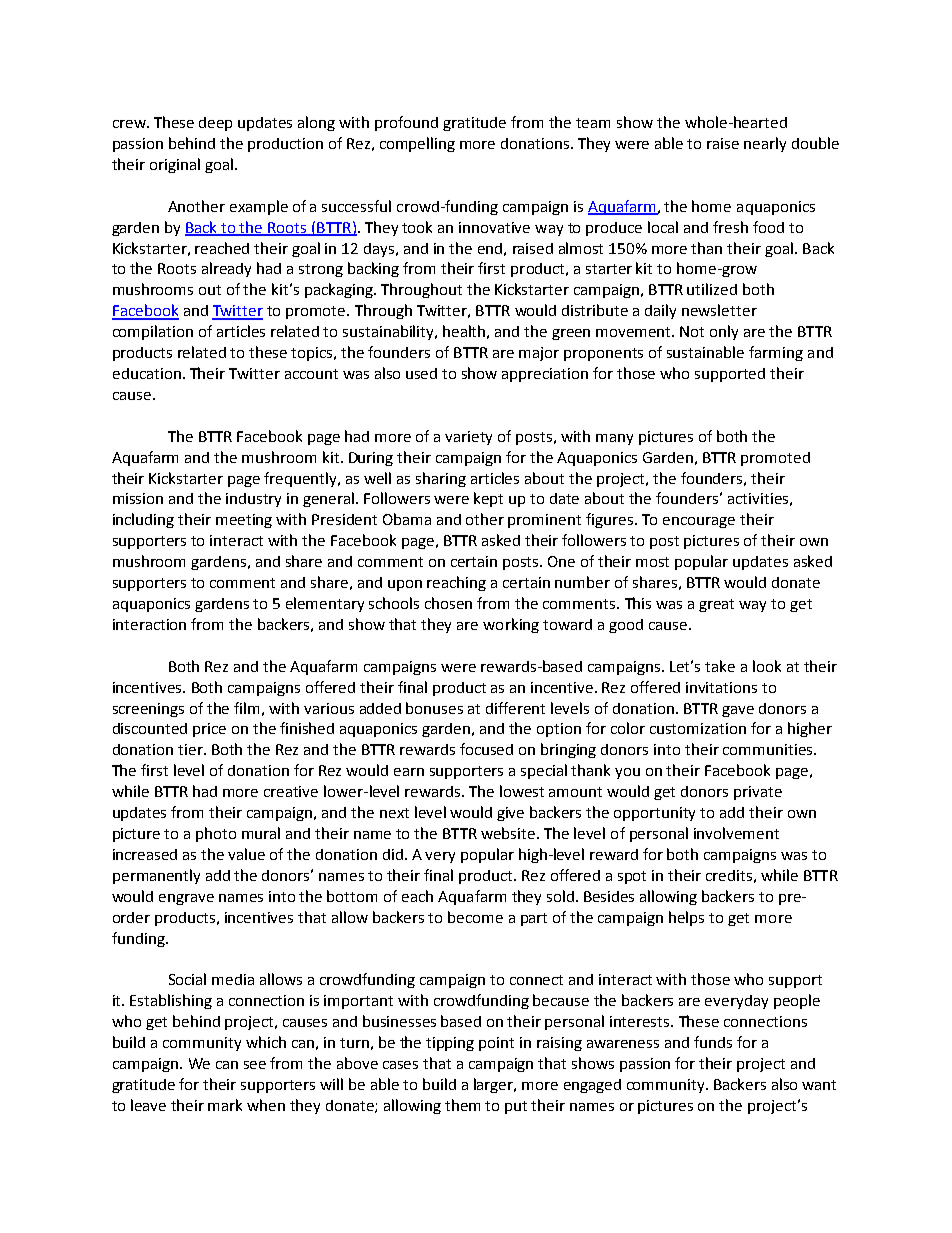 The height and width of the document is (1233, 952). I want to click on chosen, so click(448, 603).
